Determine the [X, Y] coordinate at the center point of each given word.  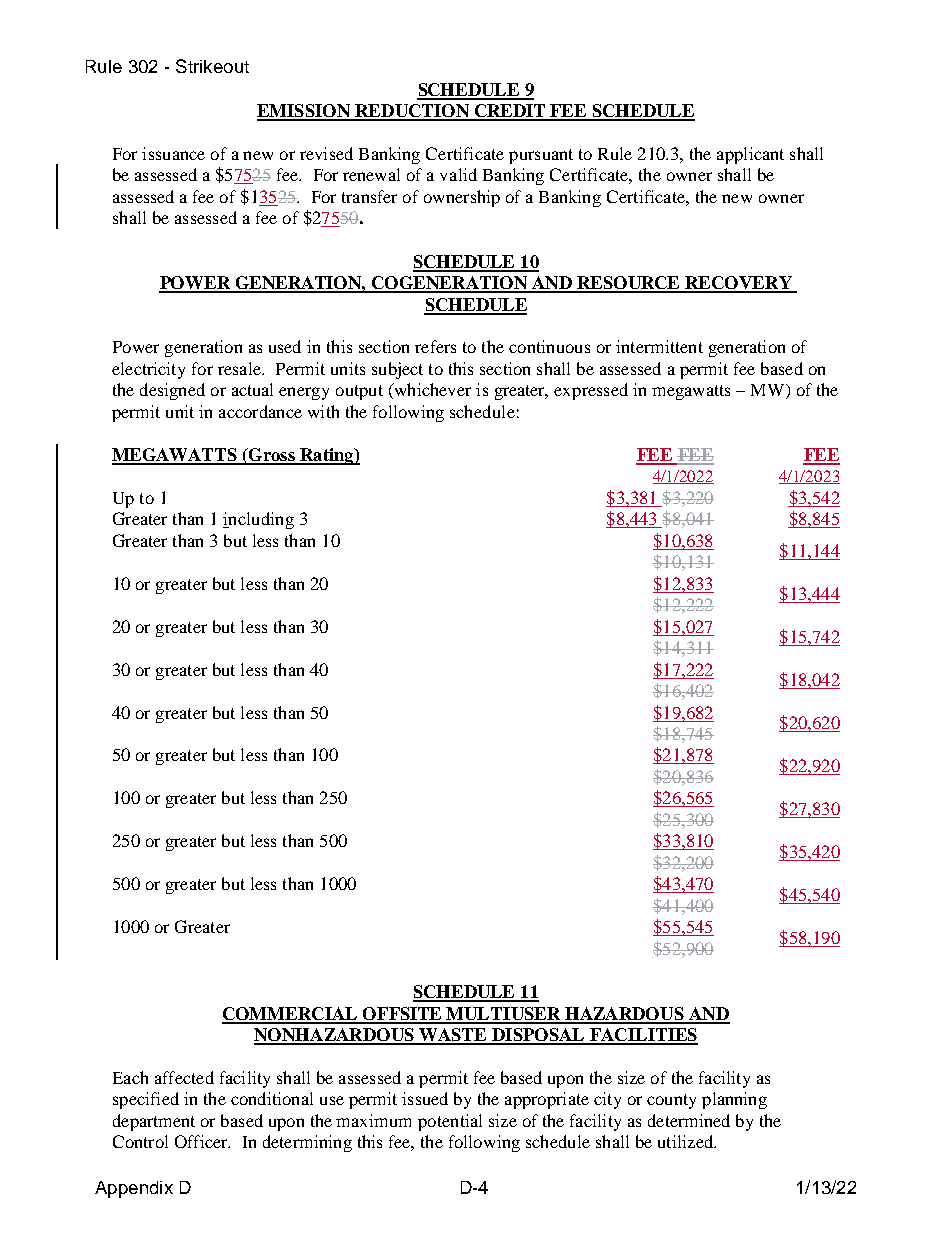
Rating [327, 456]
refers [435, 346]
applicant [750, 155]
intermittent [659, 346]
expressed [591, 391]
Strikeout [212, 66]
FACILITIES [643, 1036]
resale [240, 368]
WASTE [453, 1036]
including [258, 520]
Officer [202, 1141]
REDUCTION [412, 112]
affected [184, 1077]
